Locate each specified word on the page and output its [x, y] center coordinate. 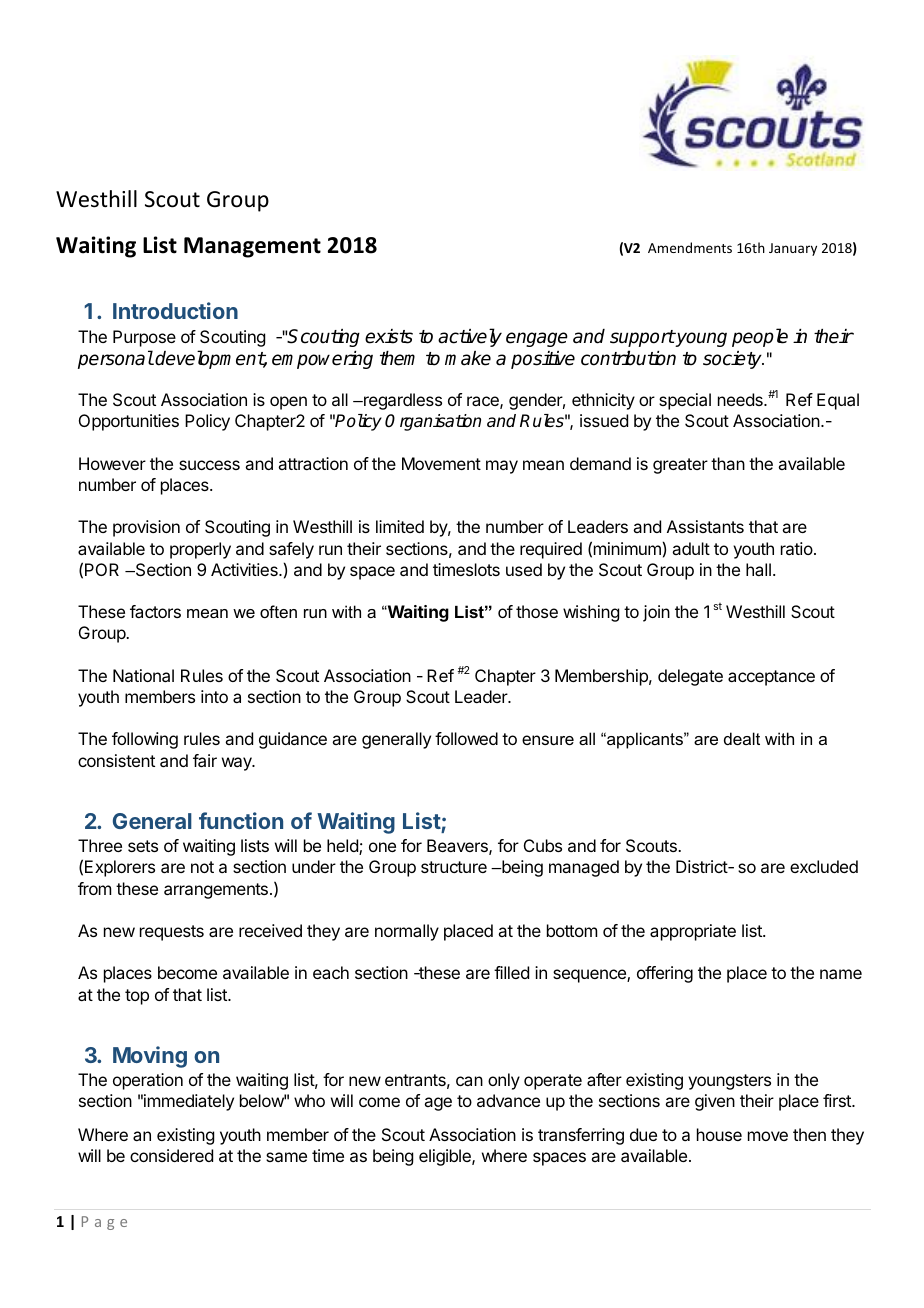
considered [171, 1155]
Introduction [175, 310]
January [793, 249]
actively [470, 337]
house [719, 1134]
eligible [446, 1157]
